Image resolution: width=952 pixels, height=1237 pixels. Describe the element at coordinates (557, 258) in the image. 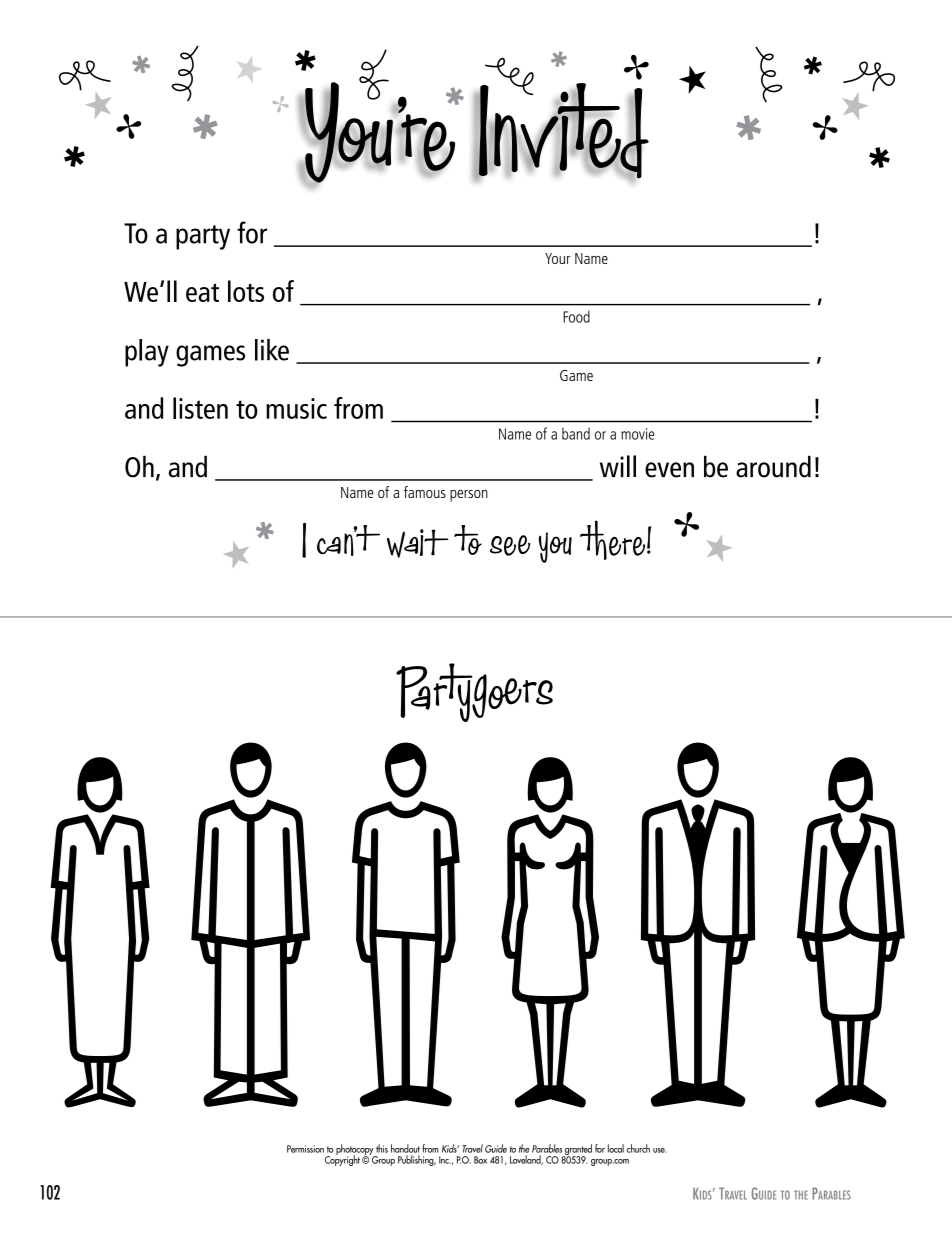

I see `Your` at that location.
